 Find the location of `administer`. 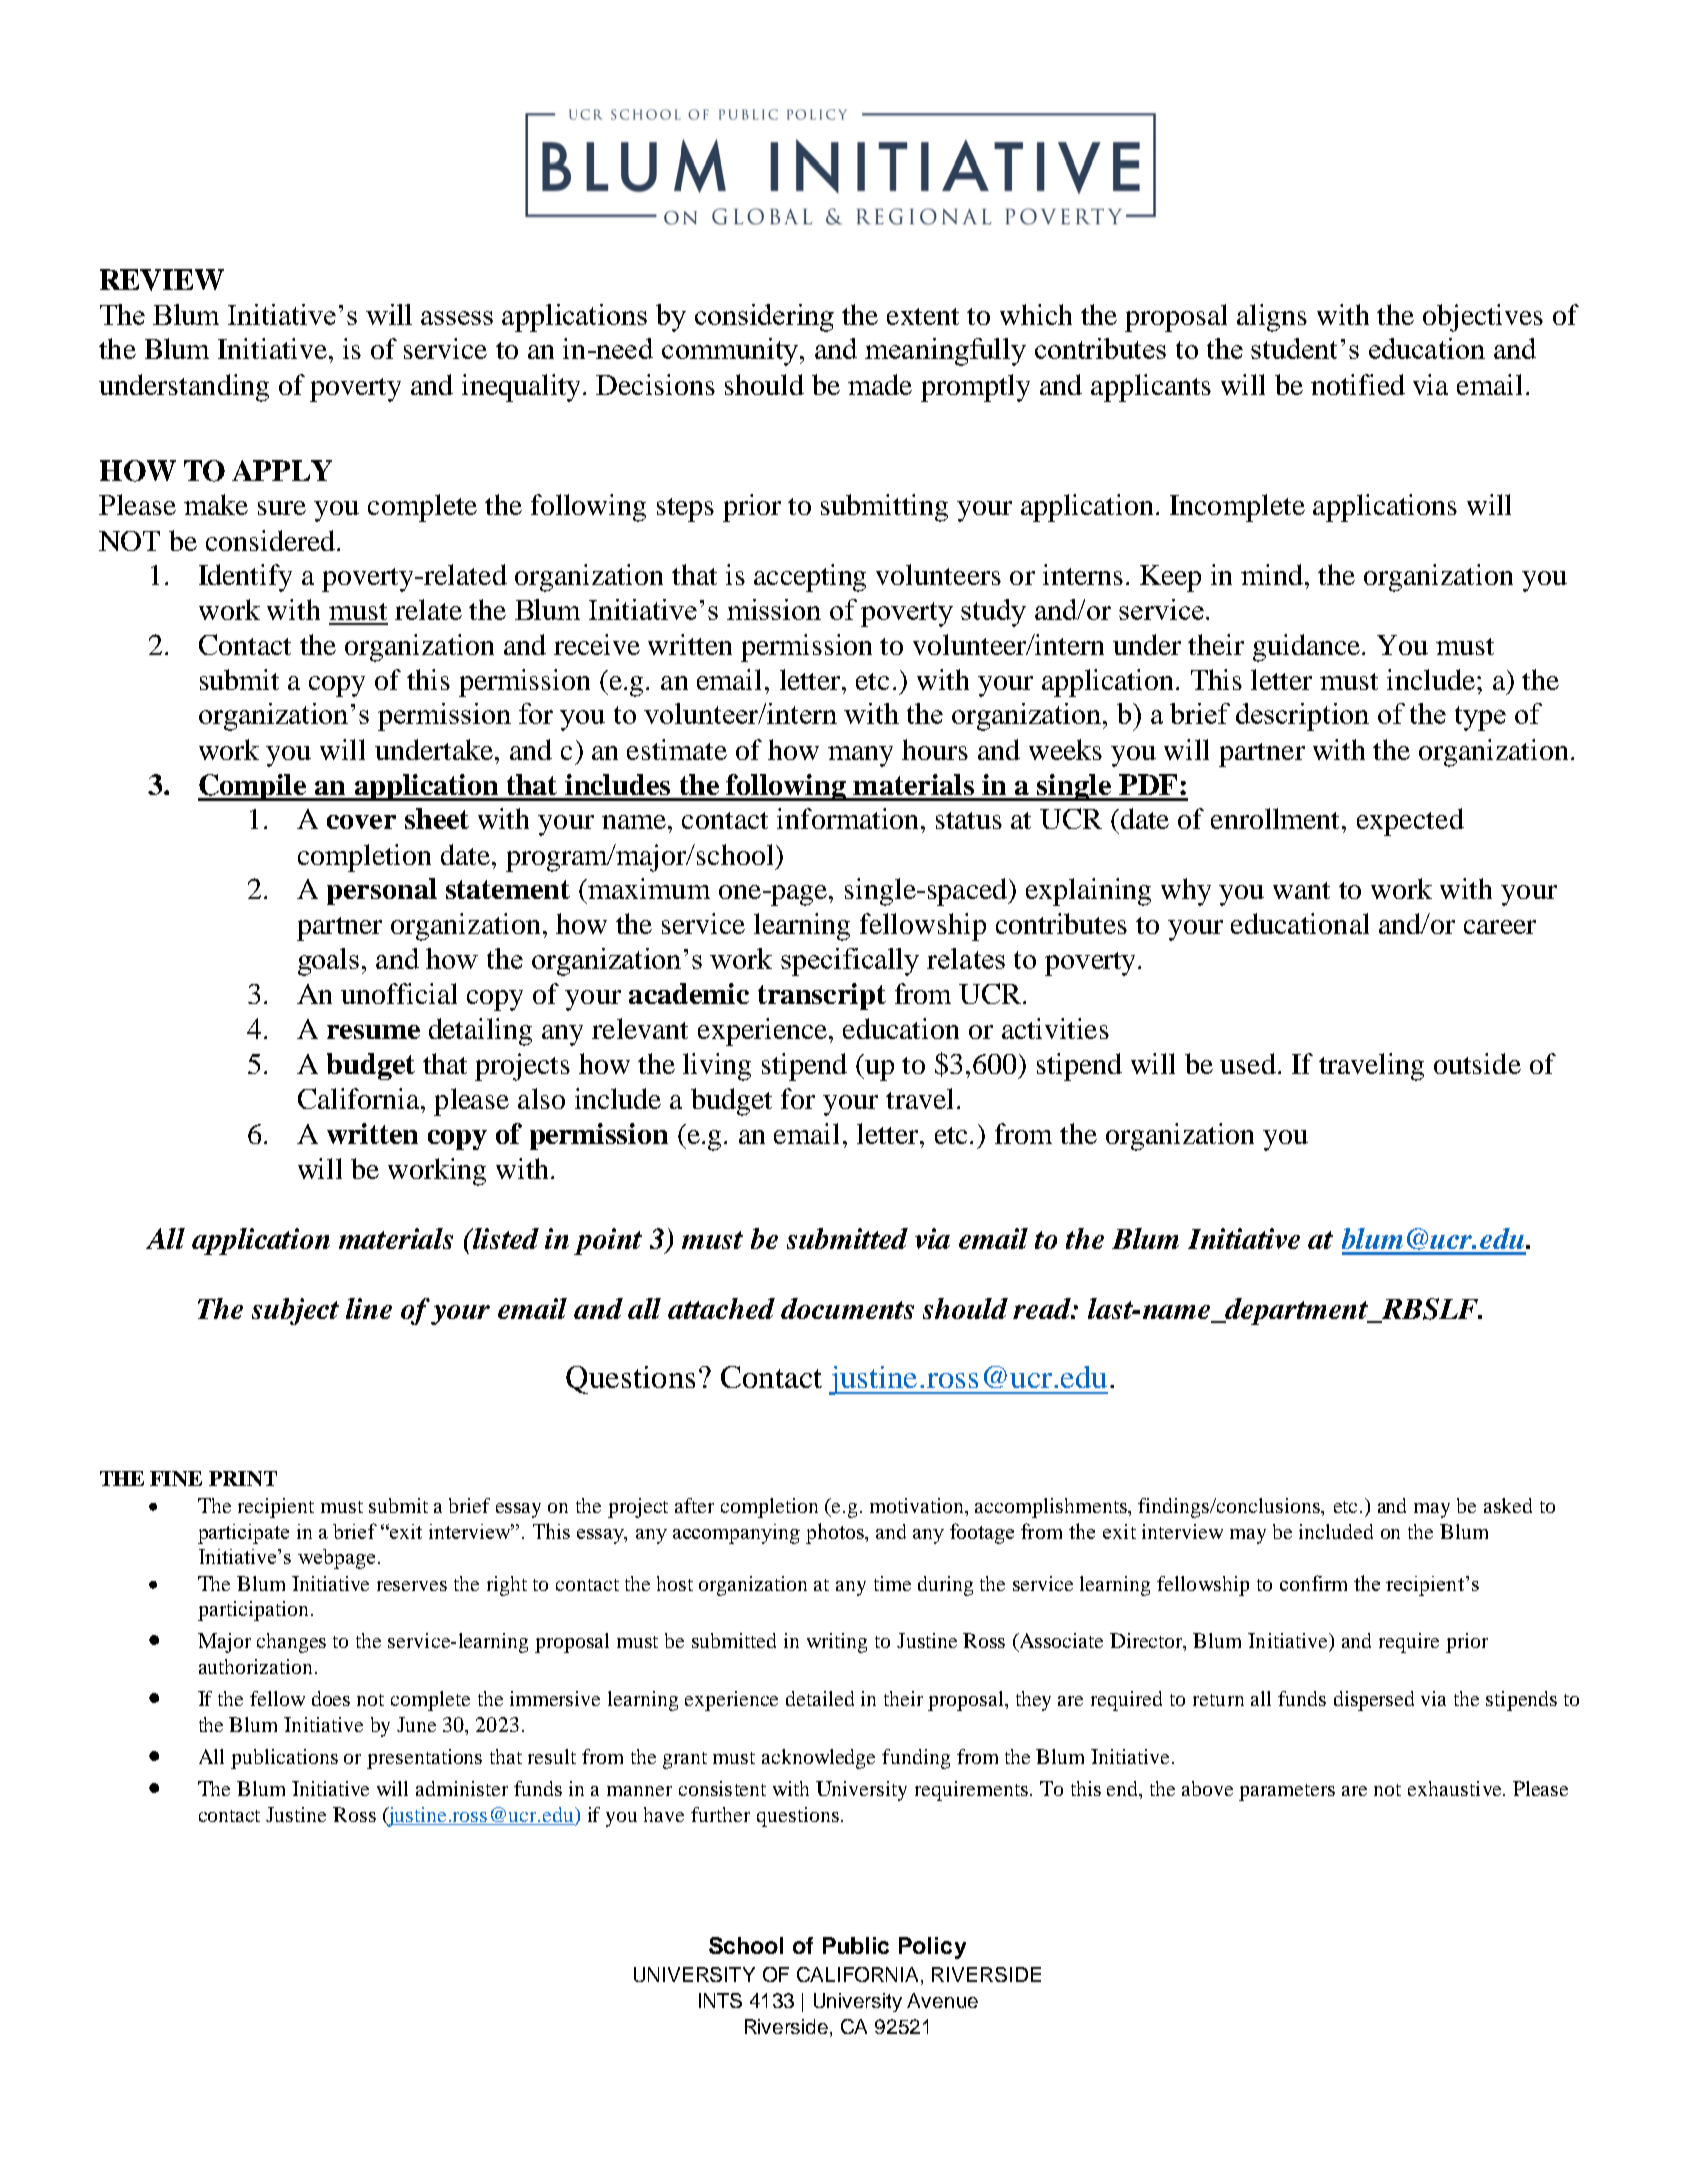

administer is located at coordinates (462, 1788).
